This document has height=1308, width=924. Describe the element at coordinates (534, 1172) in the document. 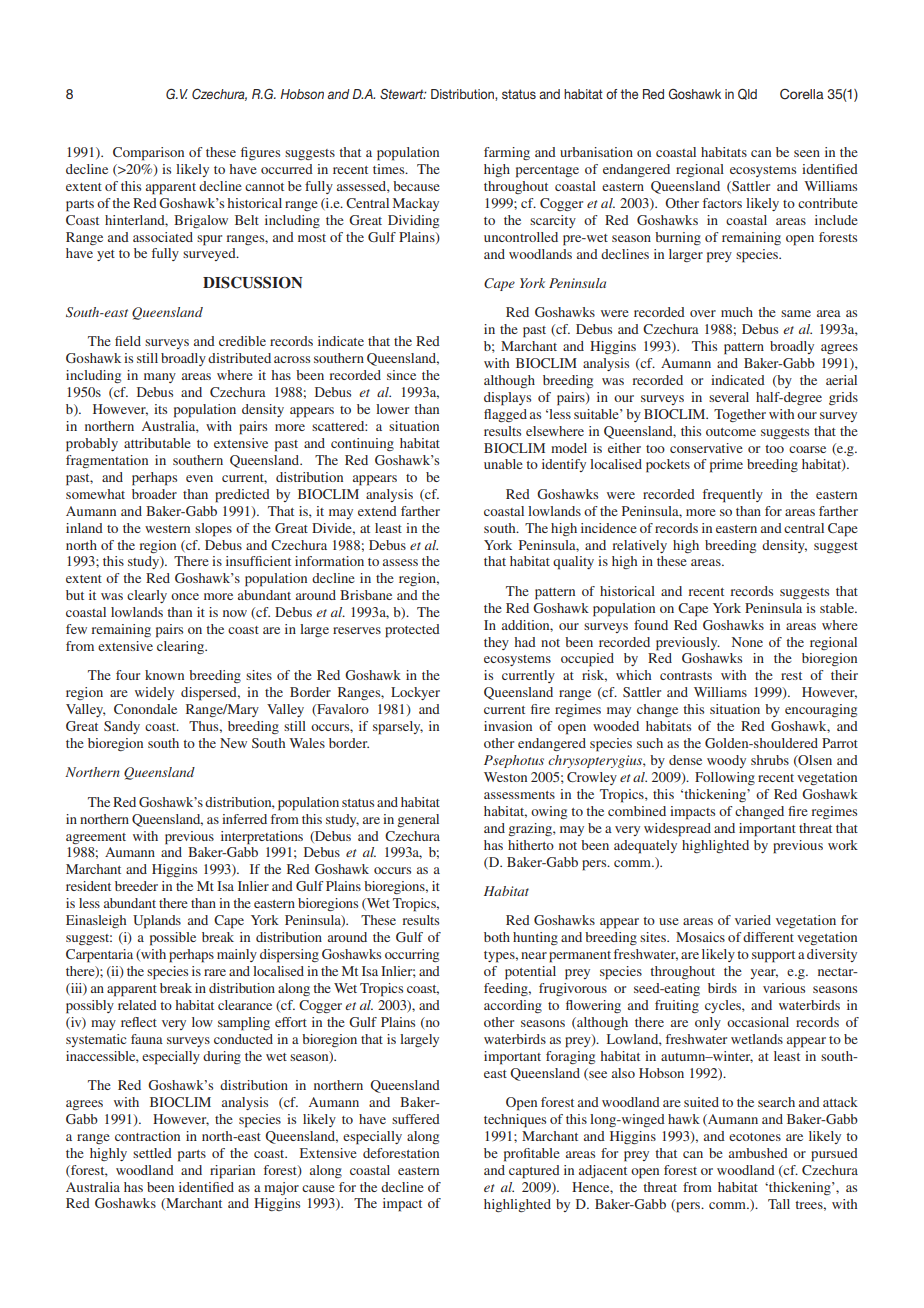

I see `captured` at that location.
